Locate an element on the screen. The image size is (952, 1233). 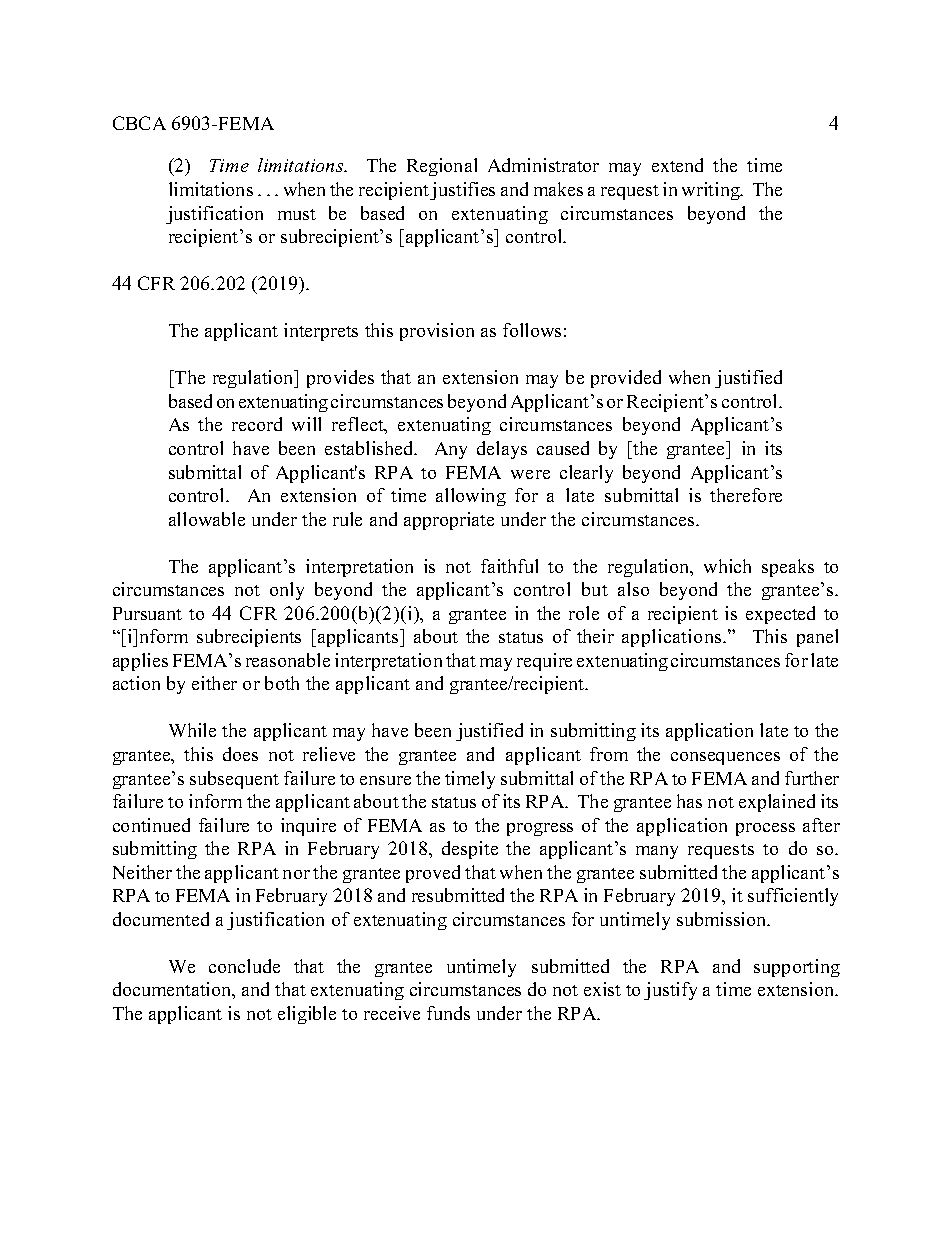
delays is located at coordinates (502, 450).
